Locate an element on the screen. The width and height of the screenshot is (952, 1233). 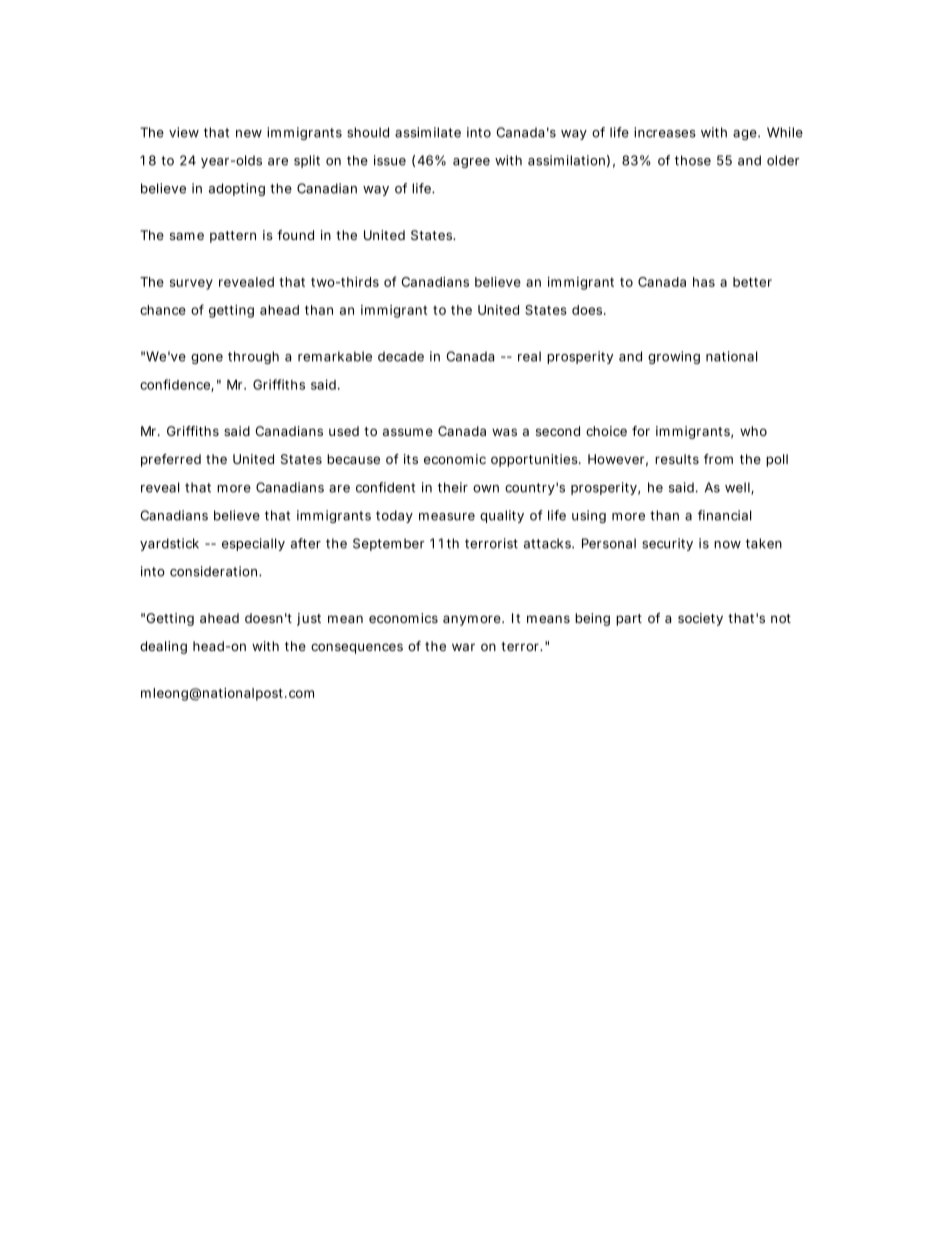
those is located at coordinates (693, 160).
